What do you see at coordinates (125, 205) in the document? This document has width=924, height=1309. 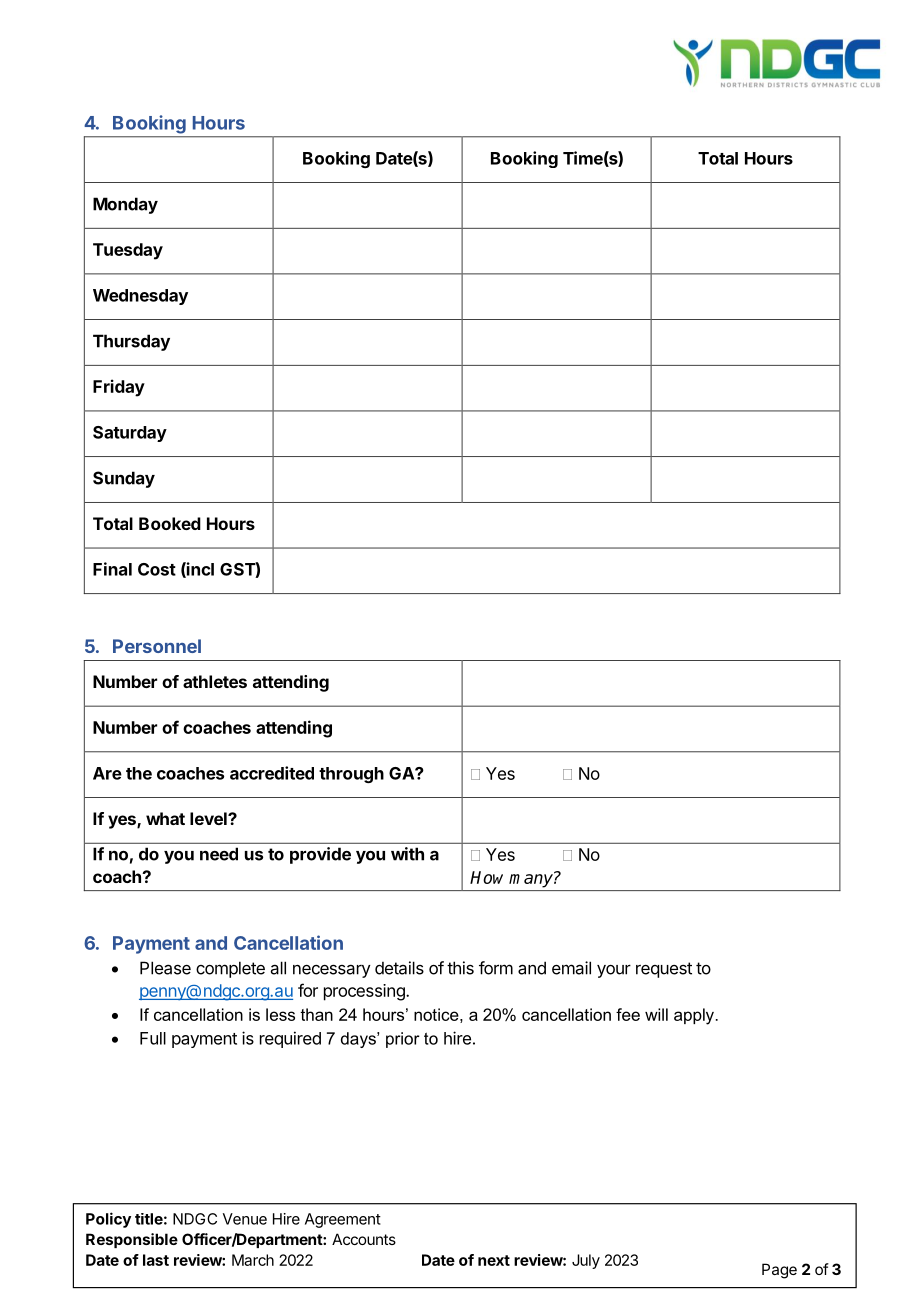 I see `Monday` at bounding box center [125, 205].
